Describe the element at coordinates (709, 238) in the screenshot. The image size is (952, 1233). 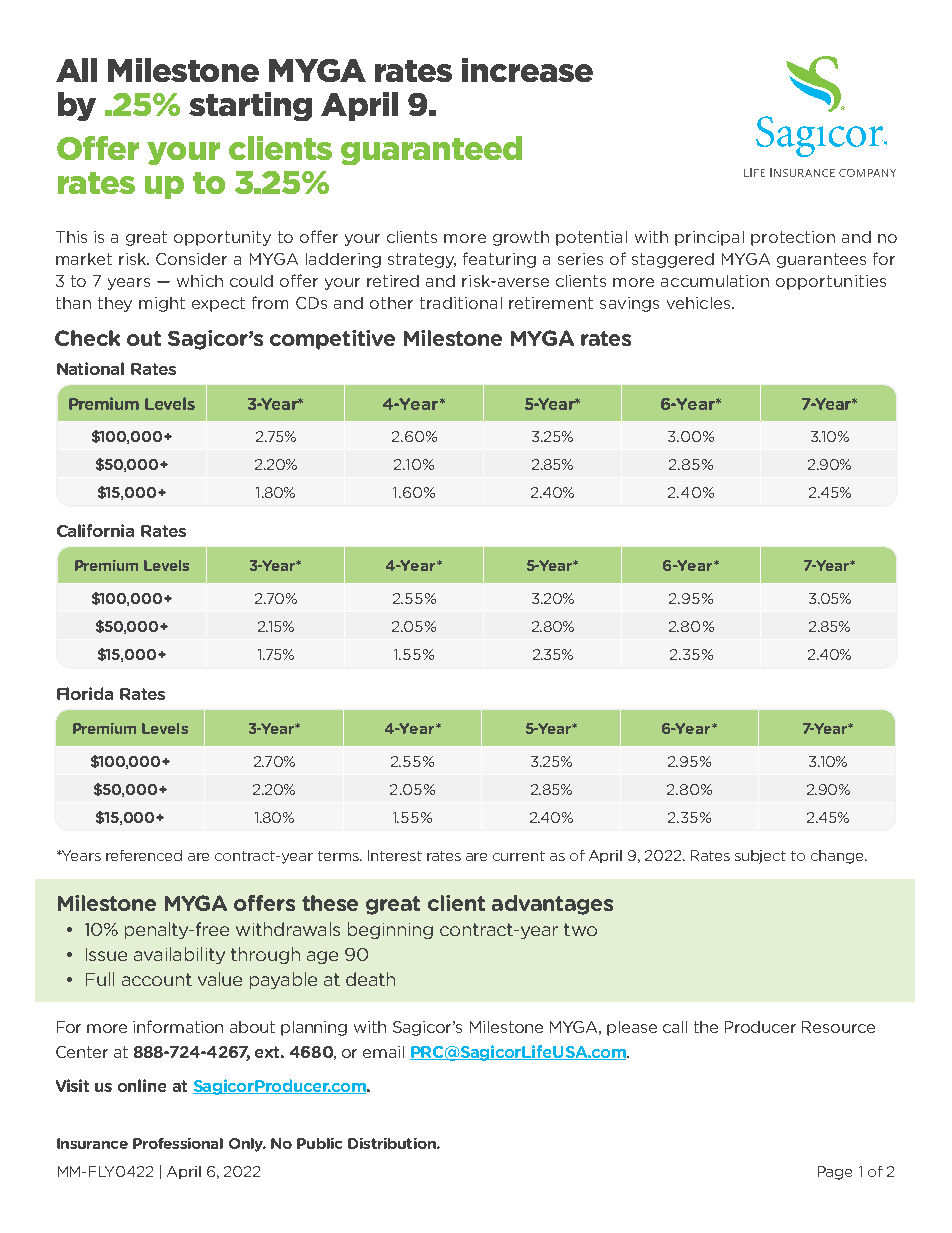
I see `principal` at that location.
